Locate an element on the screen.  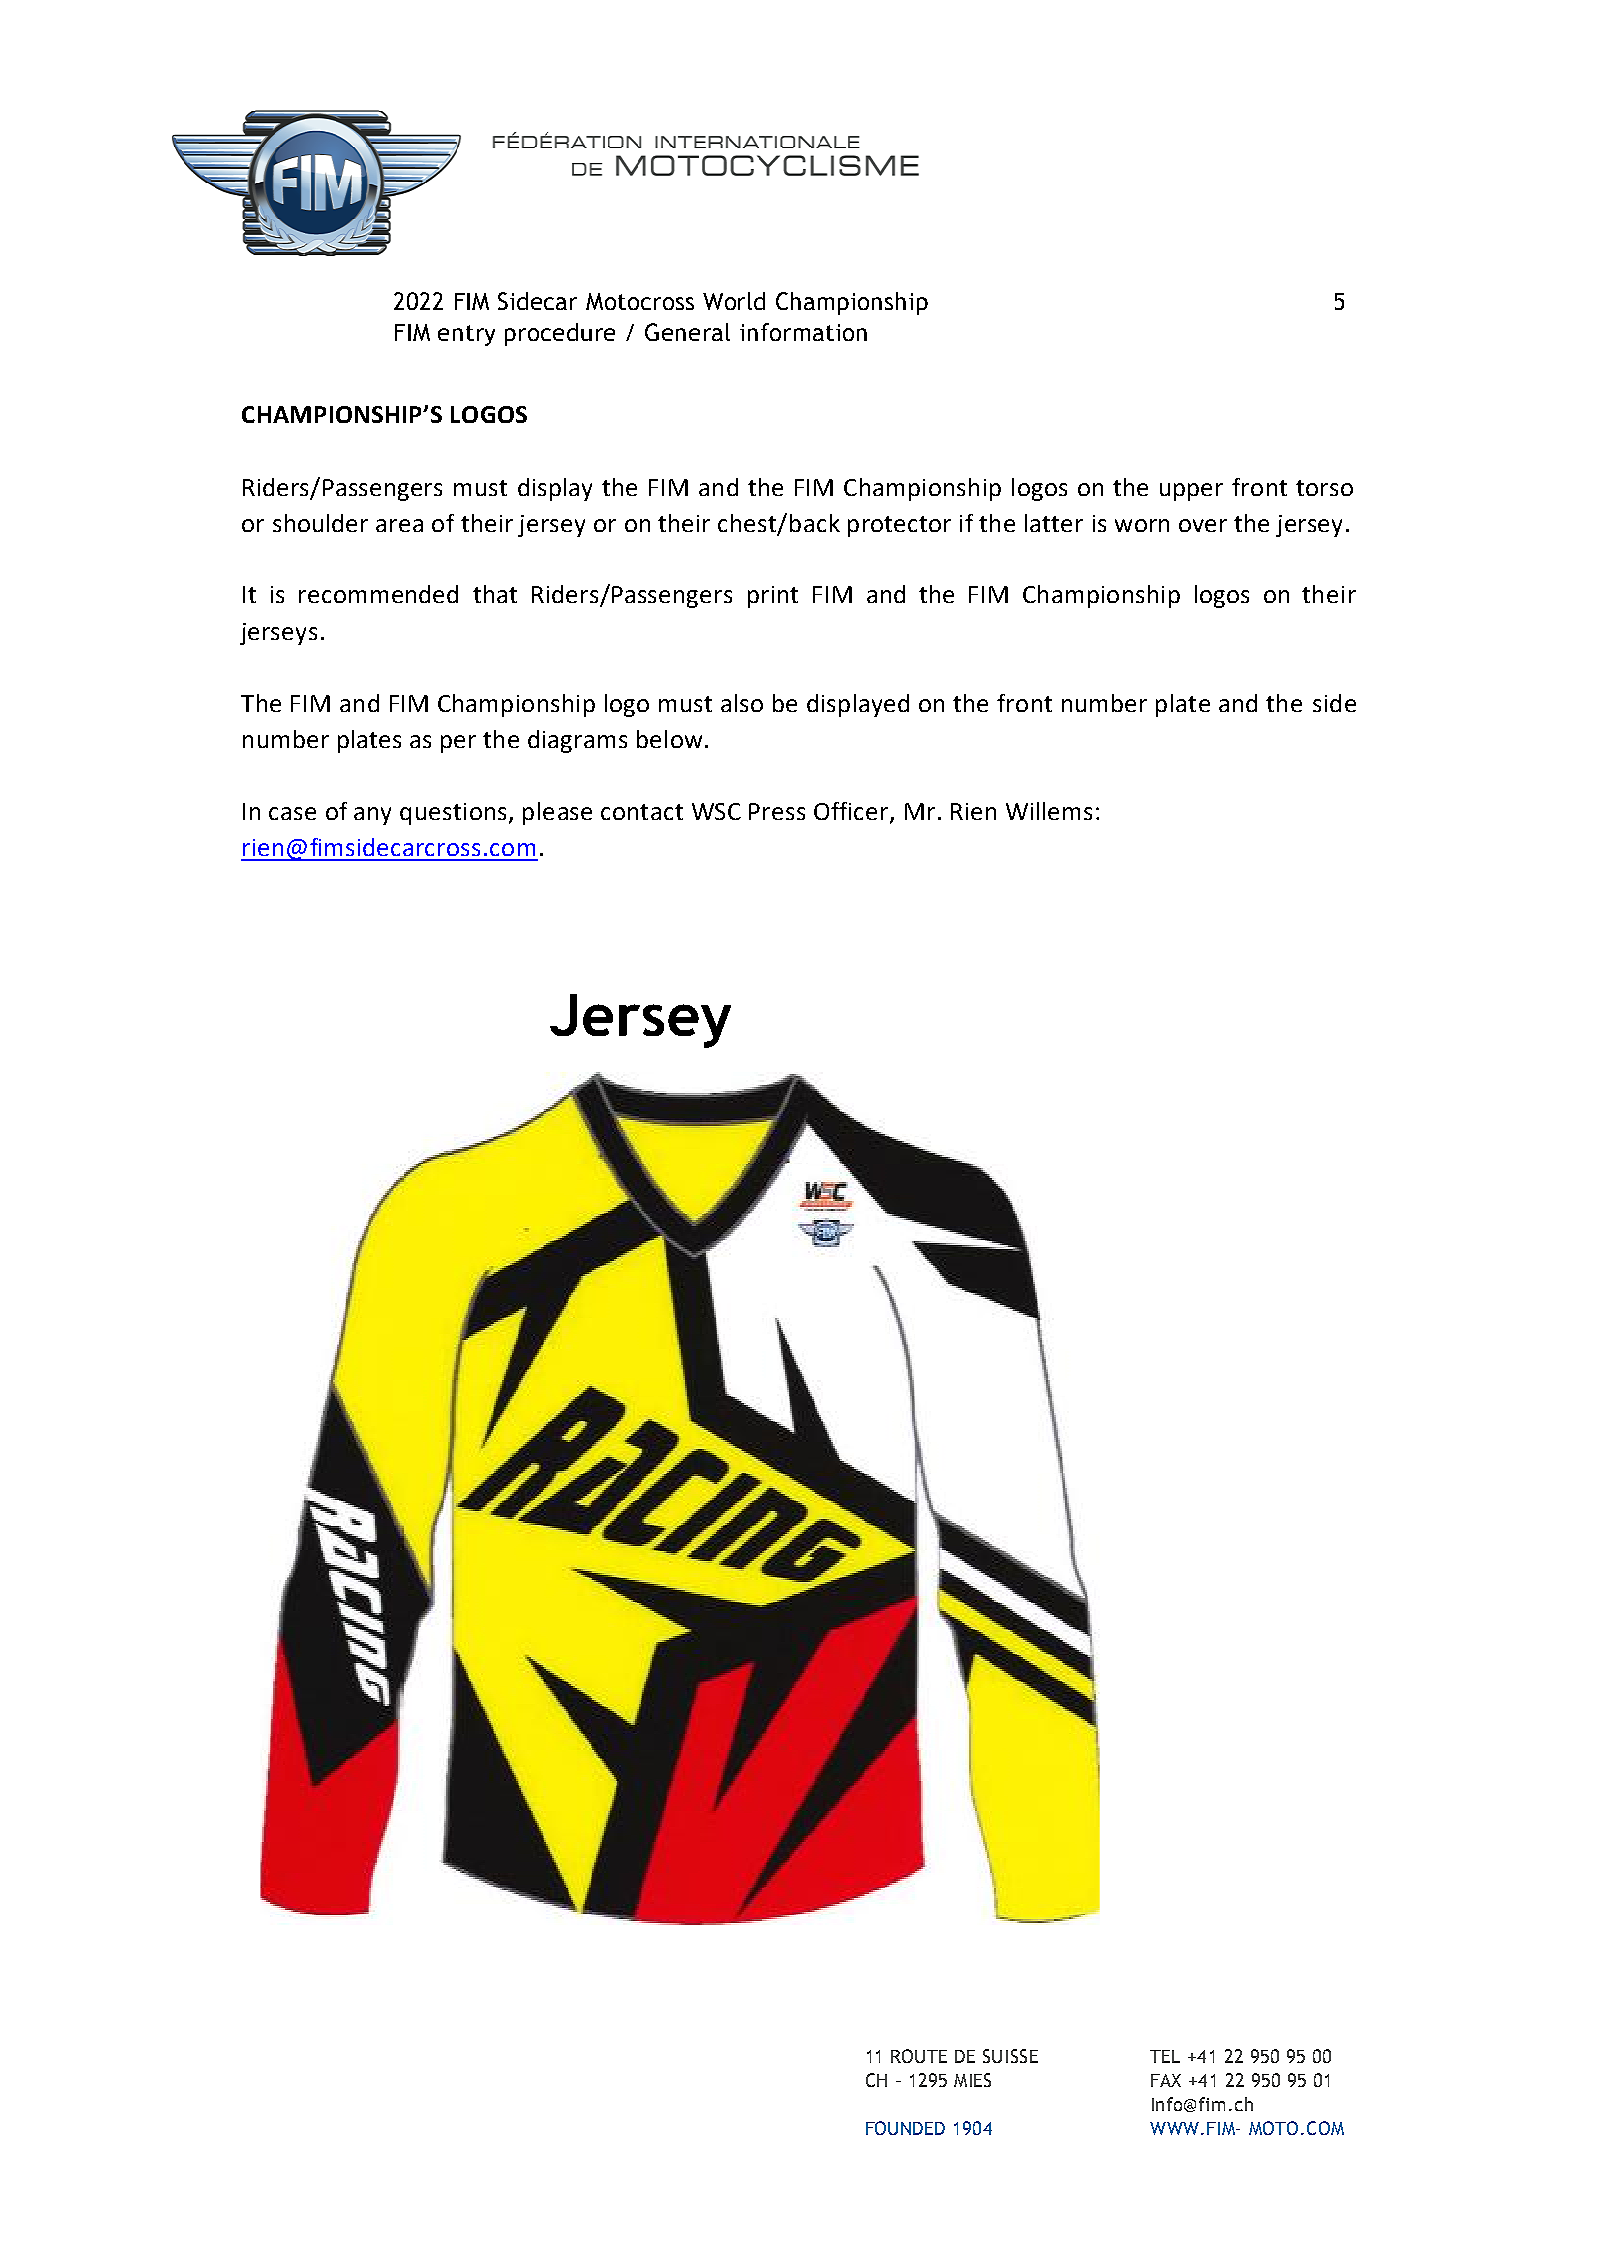
FOUNDED is located at coordinates (905, 2128).
